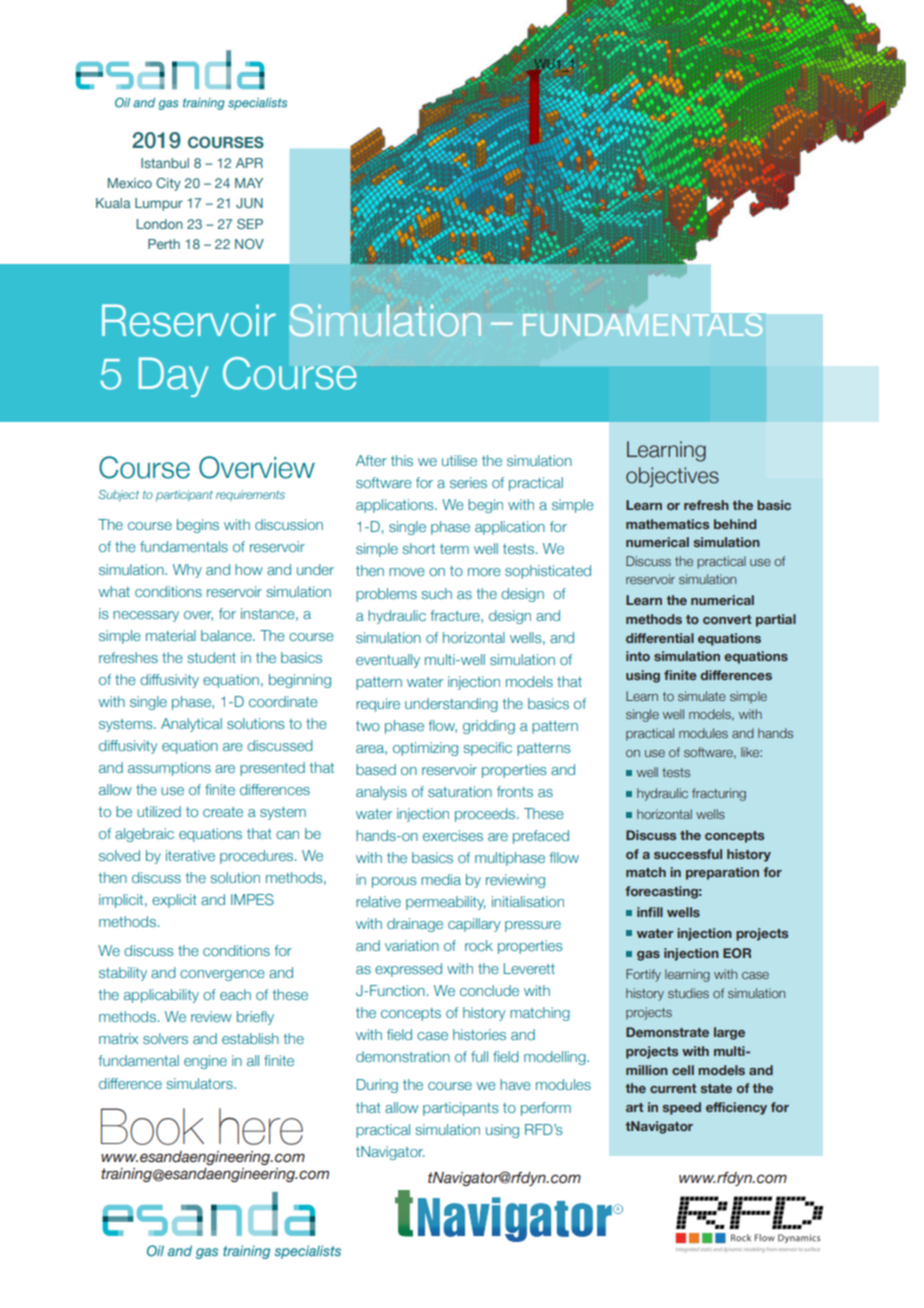 The image size is (924, 1308). Describe the element at coordinates (200, 1083) in the screenshot. I see `simulators` at that location.
